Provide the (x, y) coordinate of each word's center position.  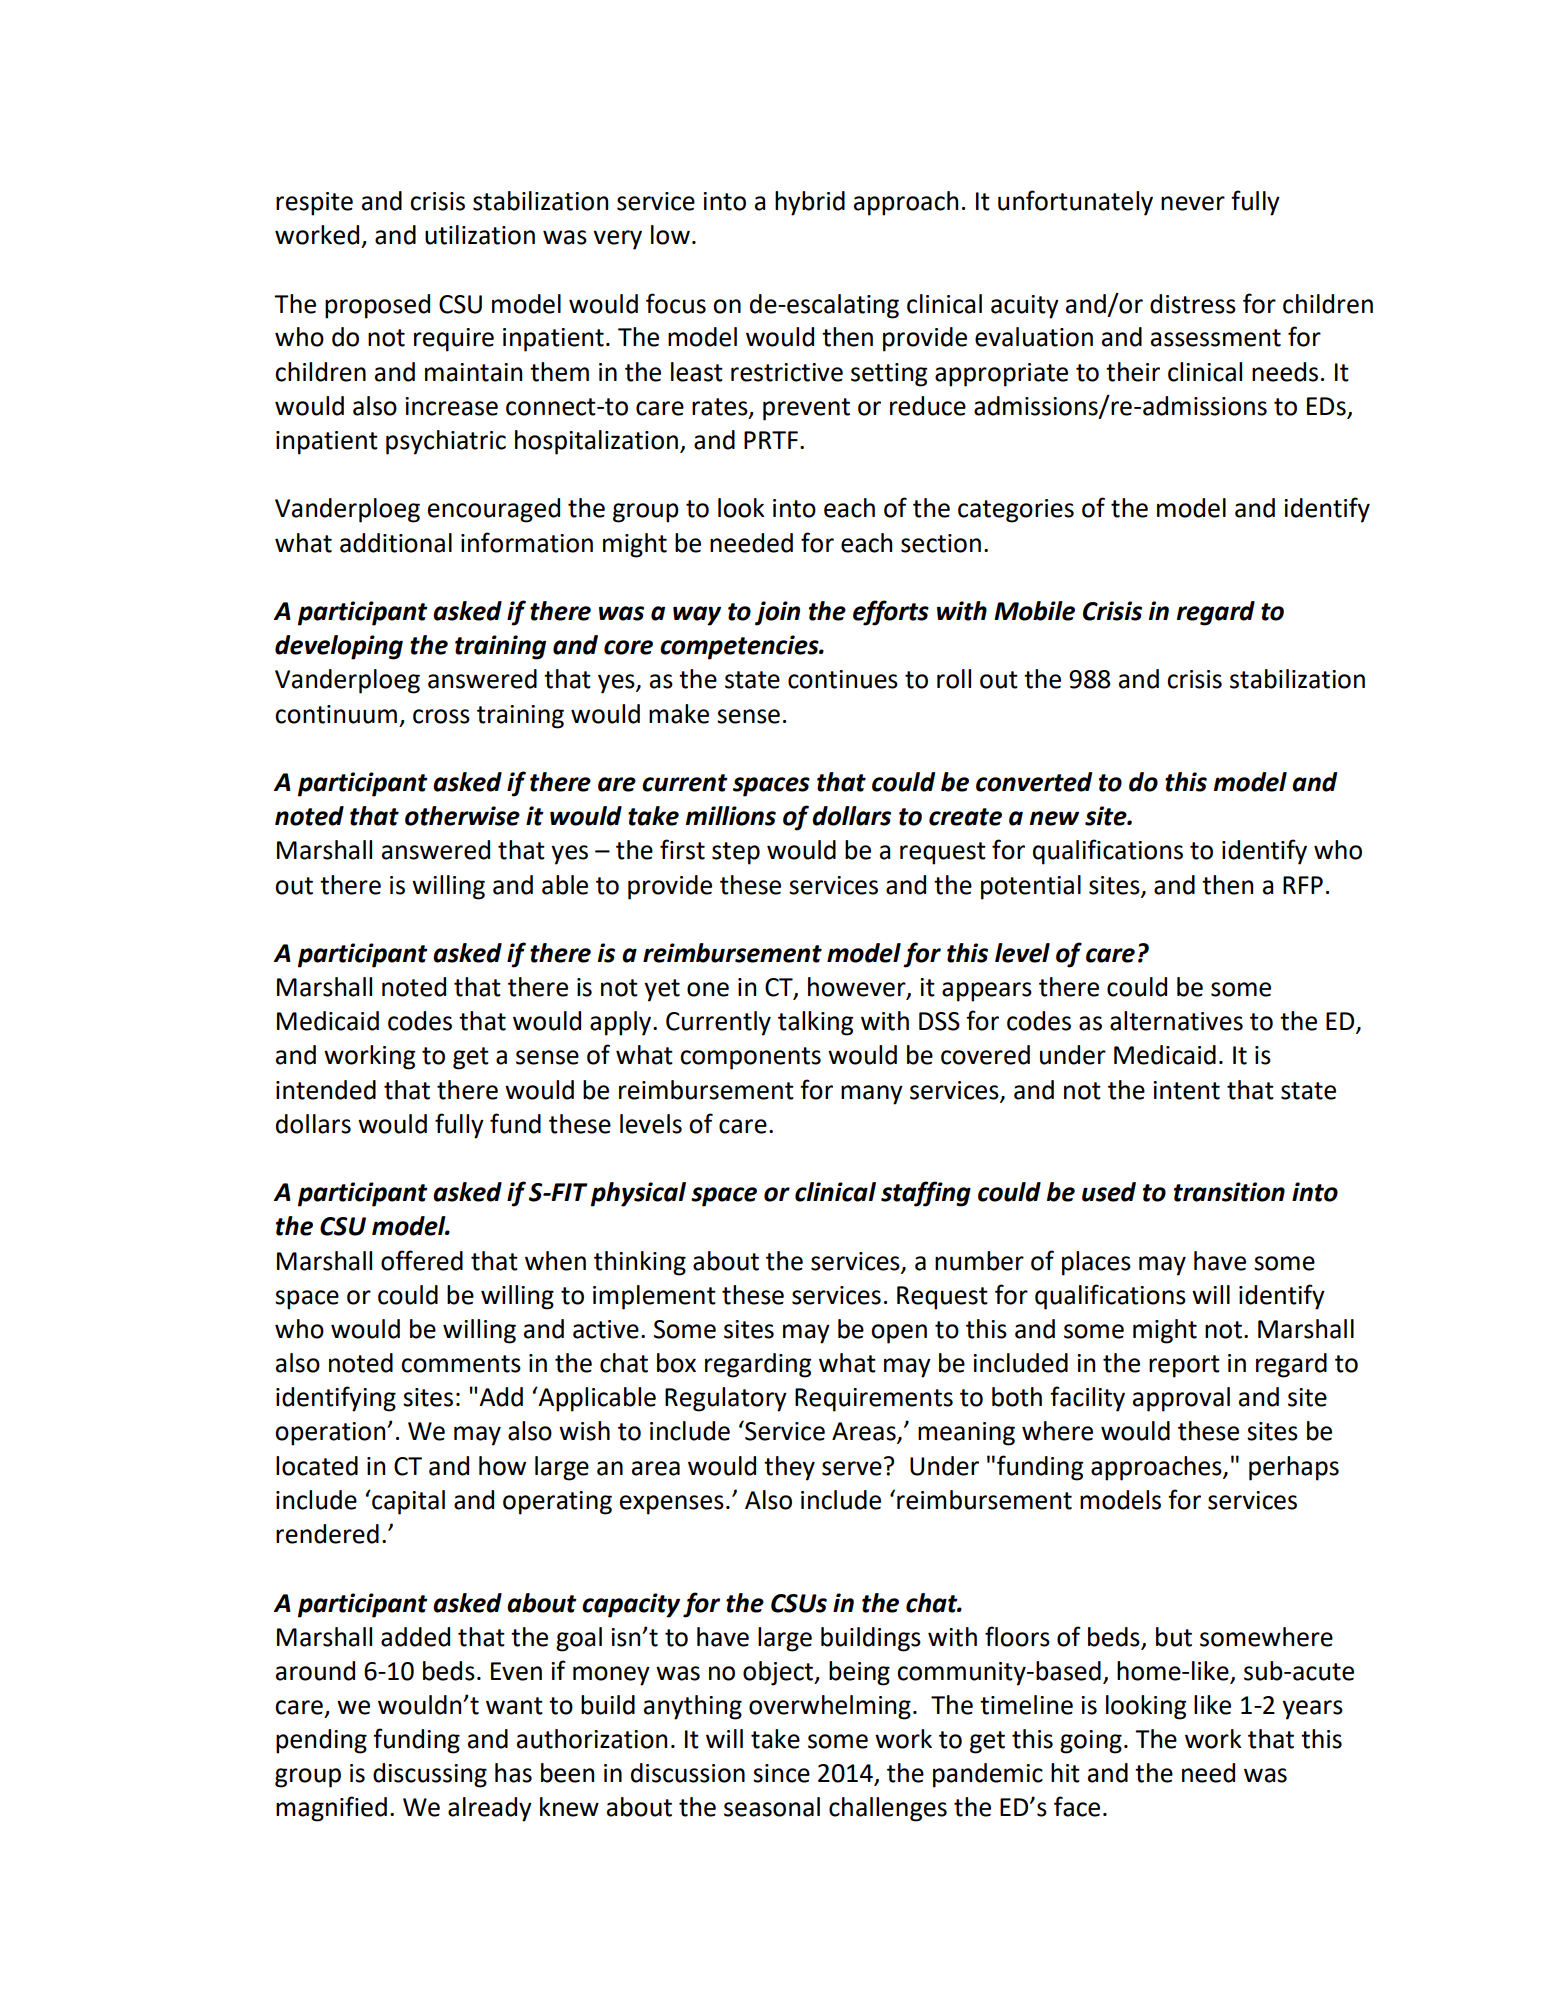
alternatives (1176, 1021)
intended (326, 1090)
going (1091, 1742)
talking (815, 1023)
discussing (430, 1775)
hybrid (810, 203)
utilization (480, 235)
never (1193, 203)
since (781, 1773)
